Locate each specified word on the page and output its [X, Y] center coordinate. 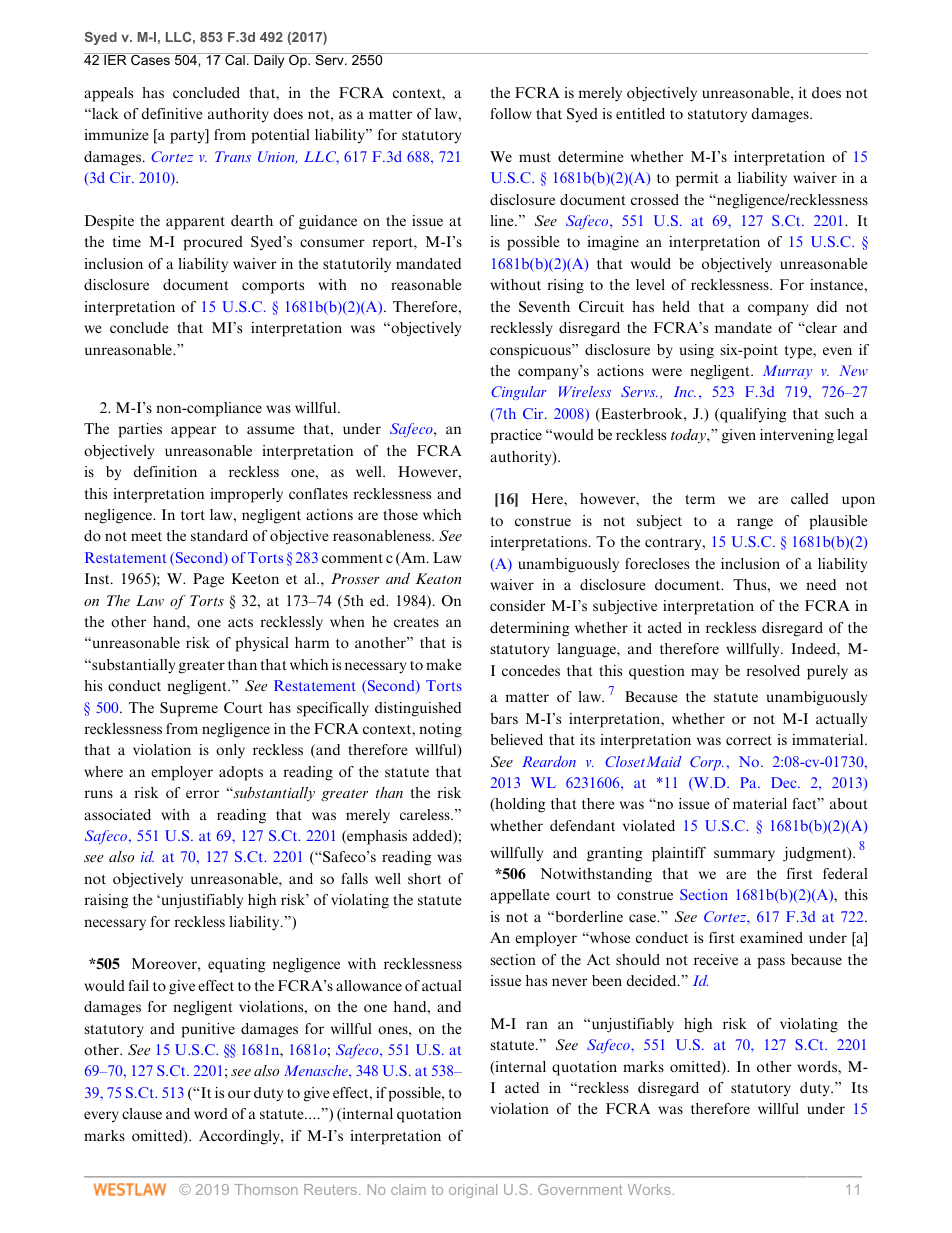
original [473, 1191]
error [202, 794]
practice [516, 436]
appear [194, 432]
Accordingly [240, 1137]
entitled [640, 113]
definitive [171, 113]
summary [744, 856]
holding [519, 805]
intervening [797, 436]
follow [511, 113]
